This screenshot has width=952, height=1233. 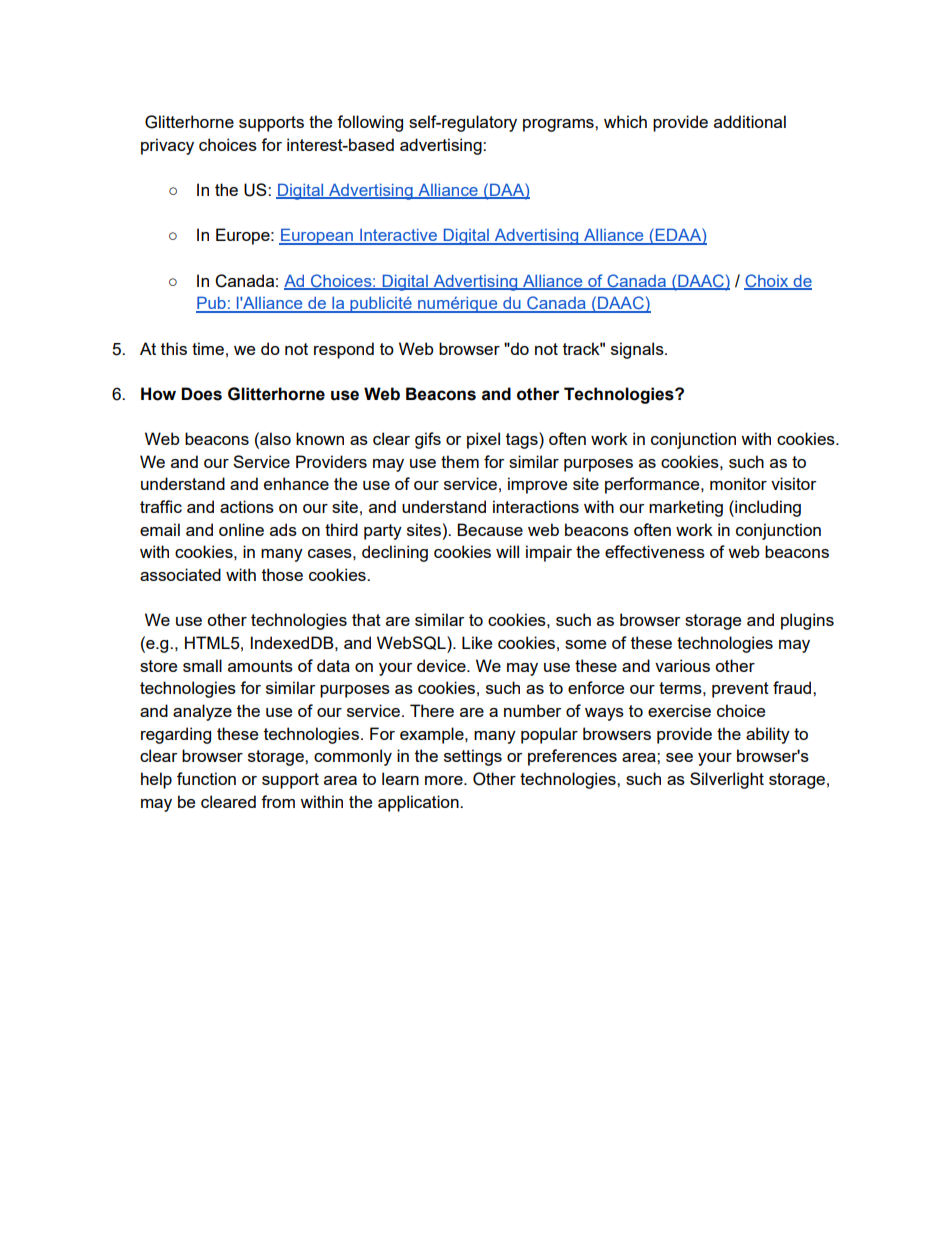 What do you see at coordinates (750, 121) in the screenshot?
I see `additional` at bounding box center [750, 121].
